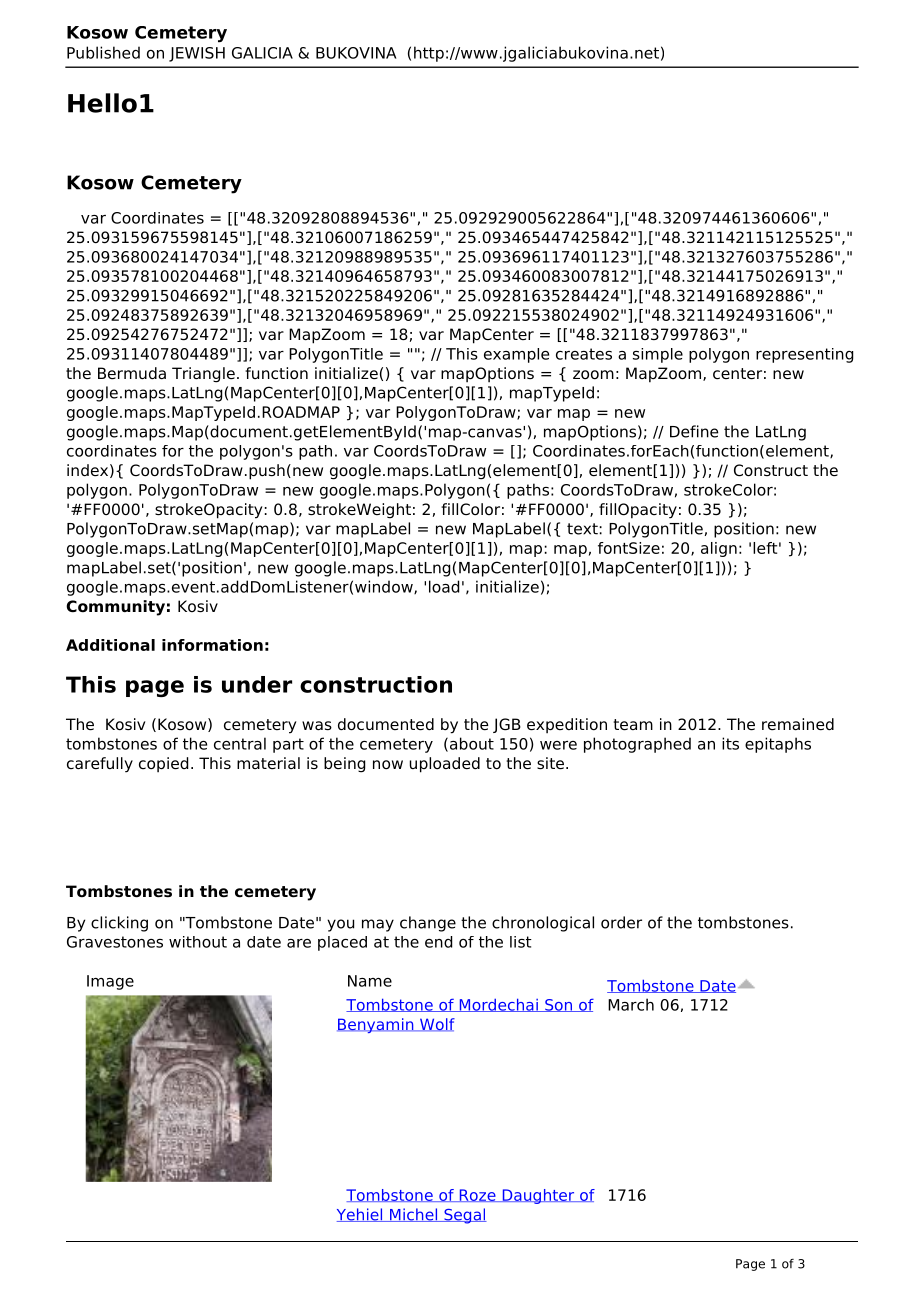  Describe the element at coordinates (414, 1215) in the screenshot. I see `Michel` at that location.
